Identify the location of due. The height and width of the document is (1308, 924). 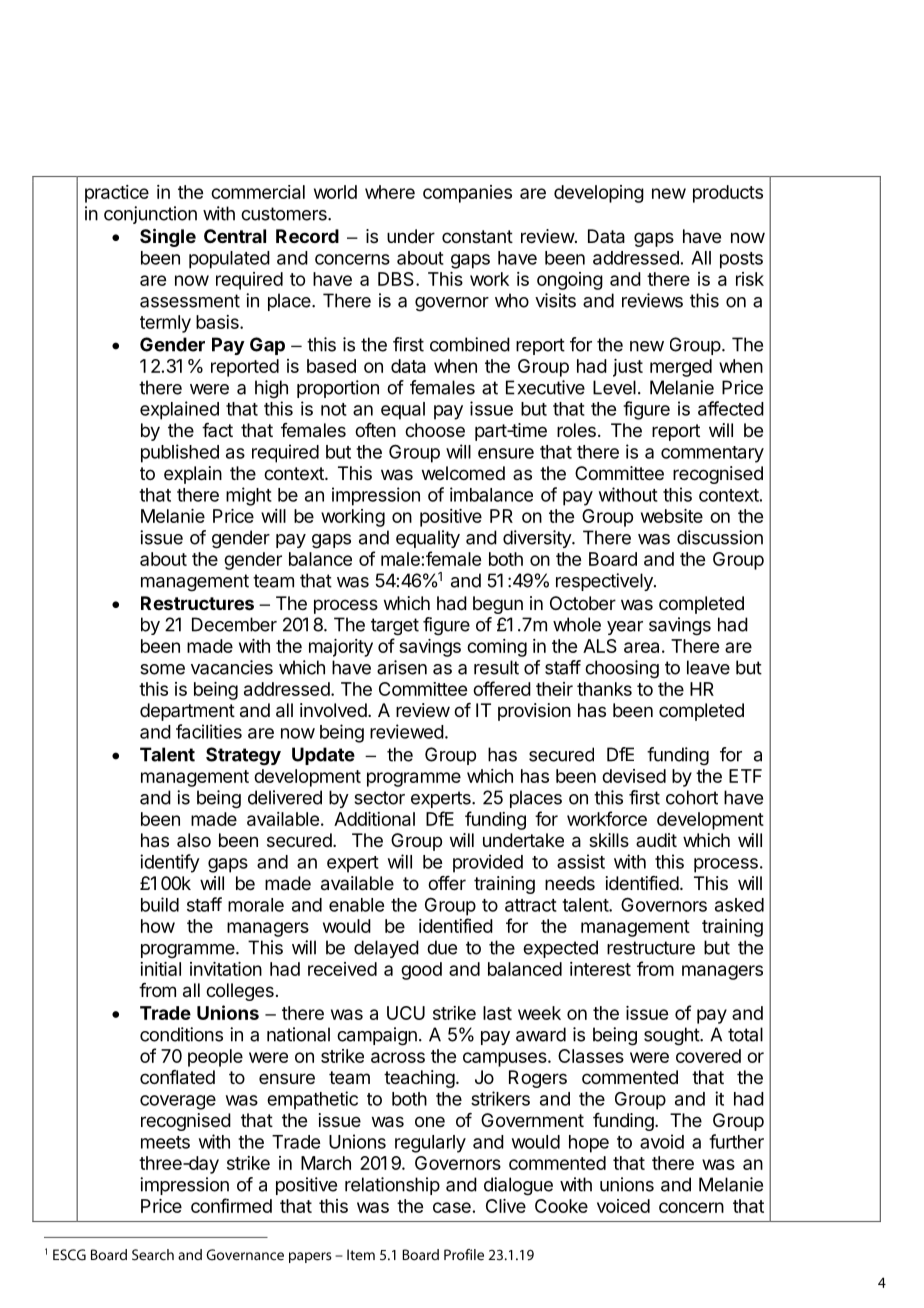
(442, 947).
